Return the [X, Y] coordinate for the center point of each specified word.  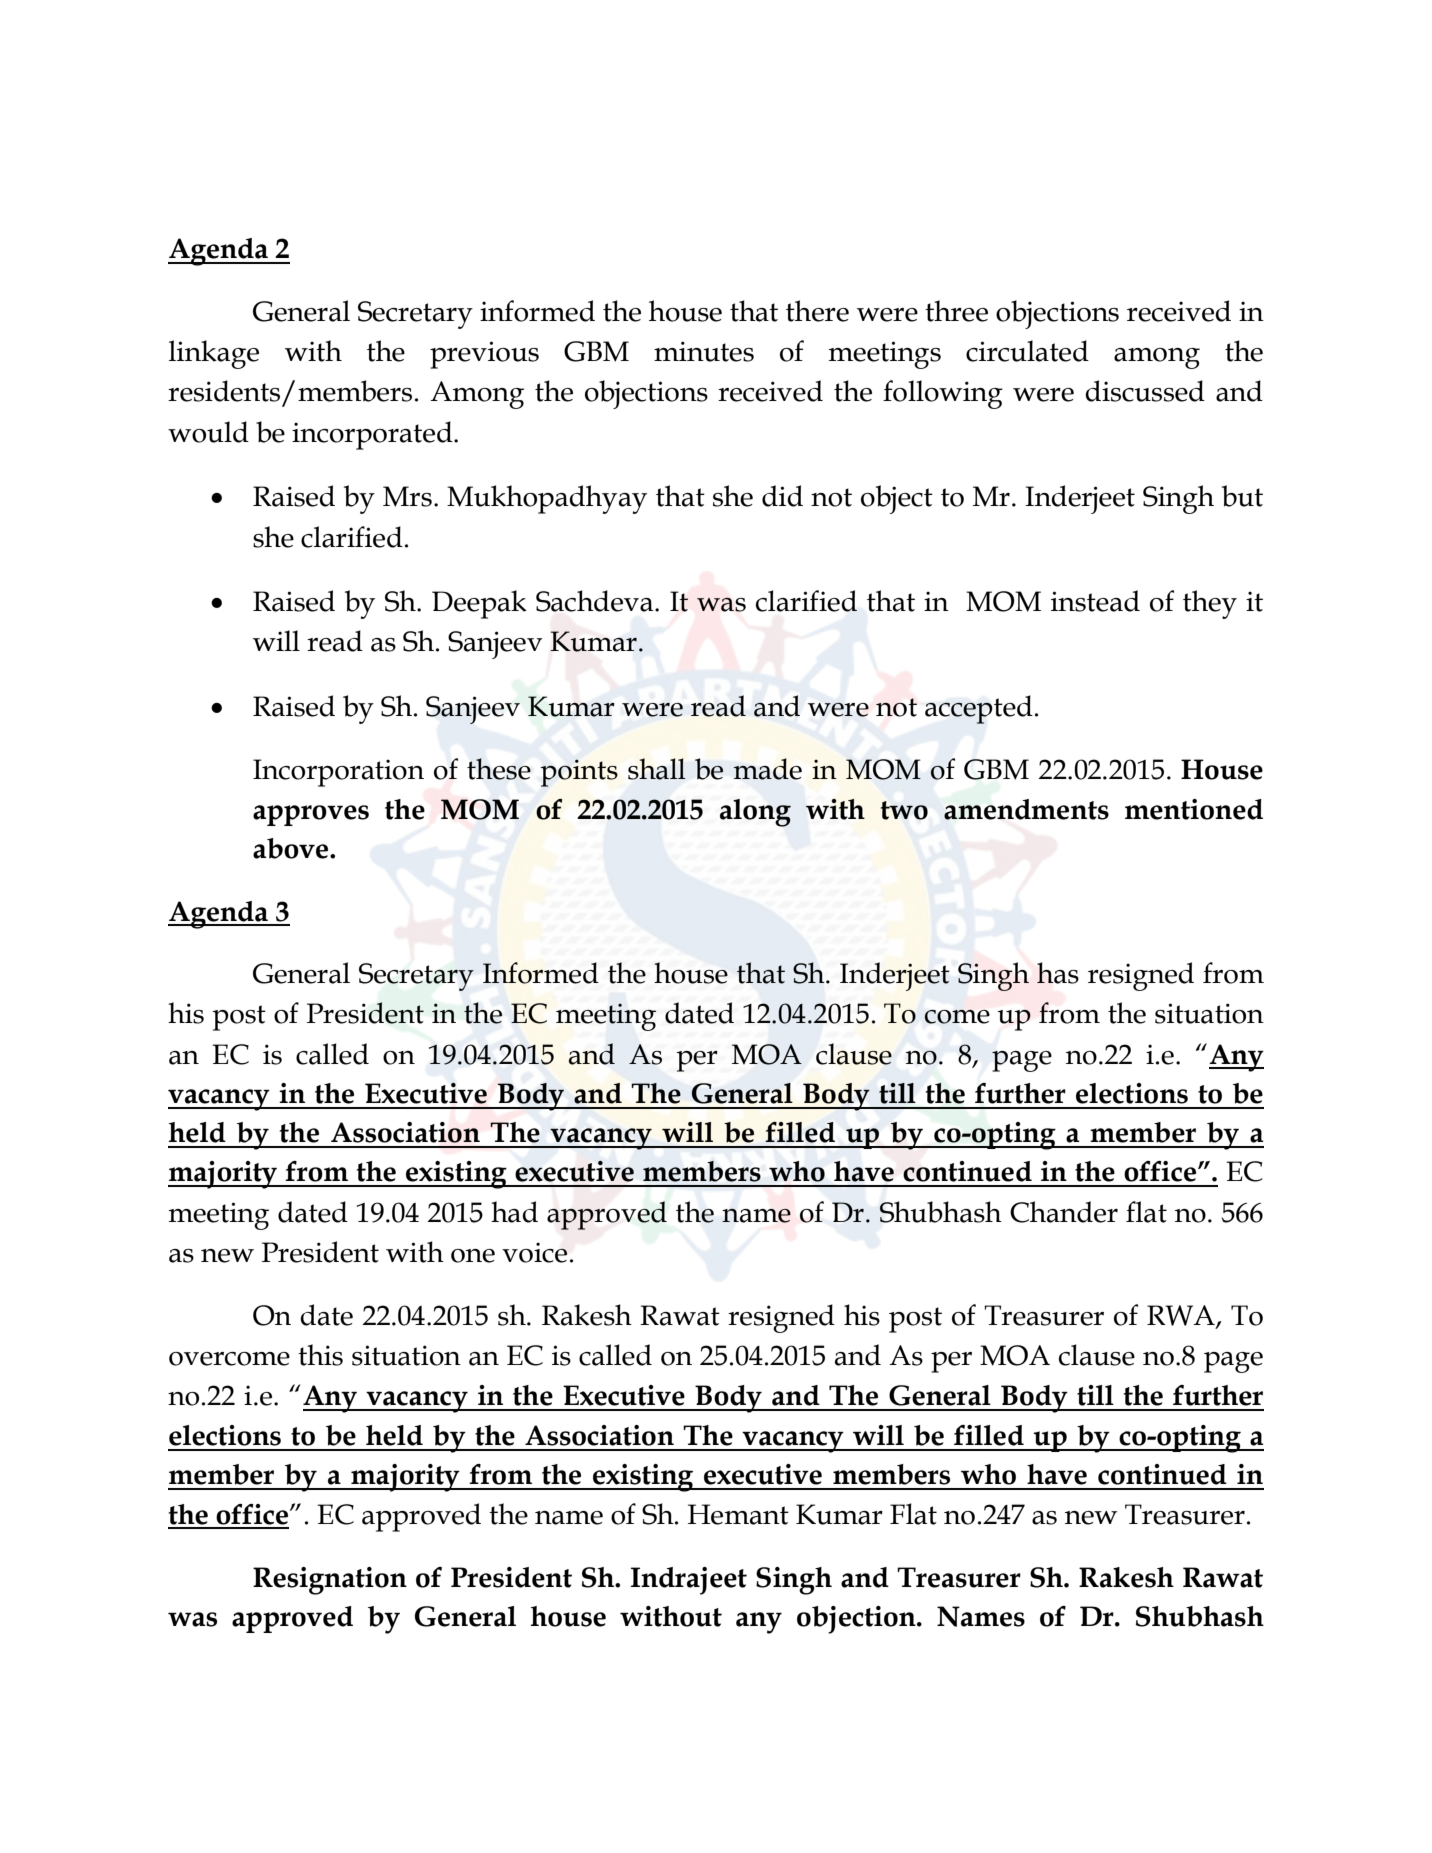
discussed [1145, 391]
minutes [704, 351]
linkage [214, 354]
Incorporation [338, 773]
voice [534, 1252]
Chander [1064, 1212]
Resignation [330, 1581]
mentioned [1194, 809]
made [768, 769]
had [514, 1212]
